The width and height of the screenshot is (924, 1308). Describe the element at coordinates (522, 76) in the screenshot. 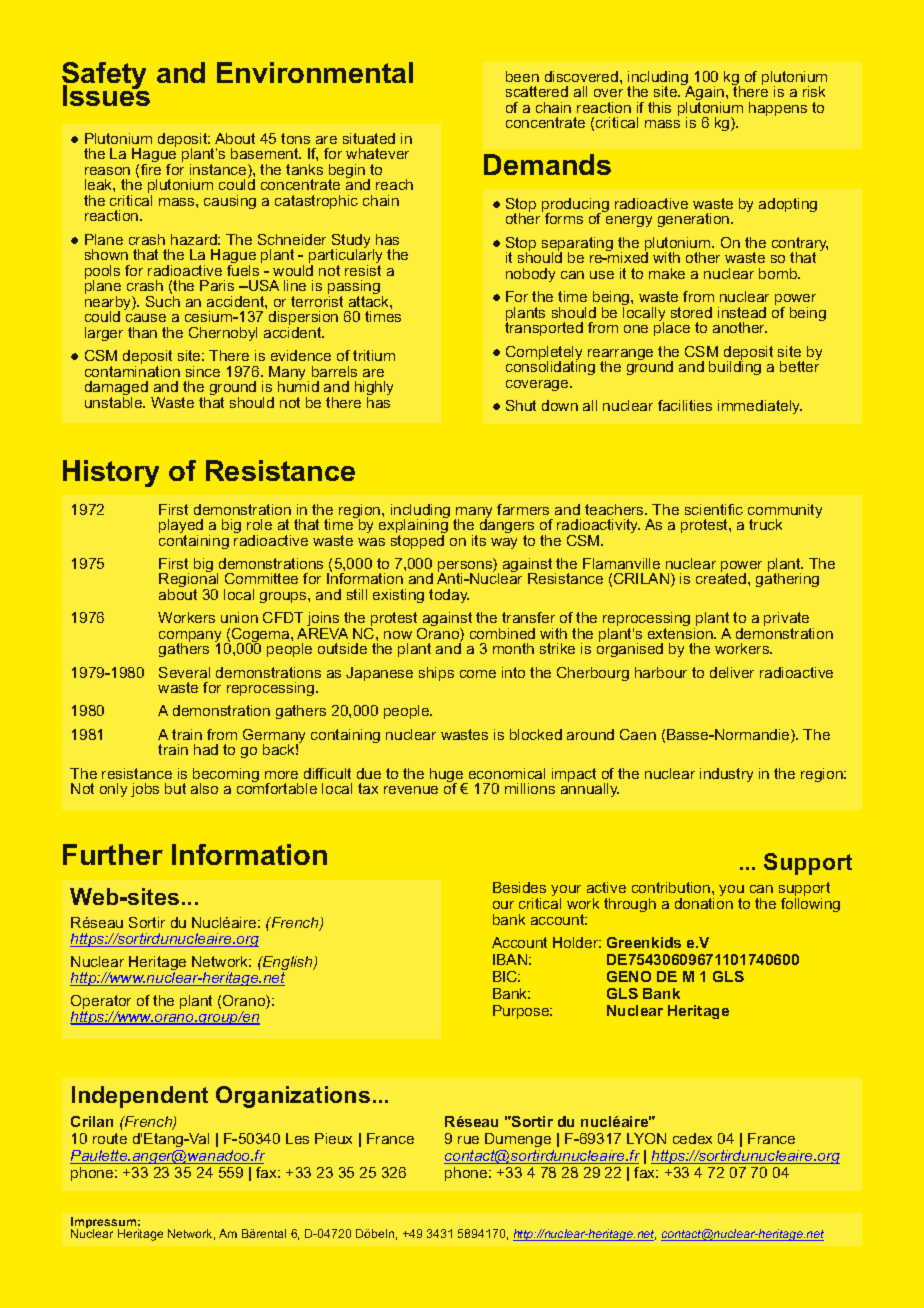

I see `been` at that location.
